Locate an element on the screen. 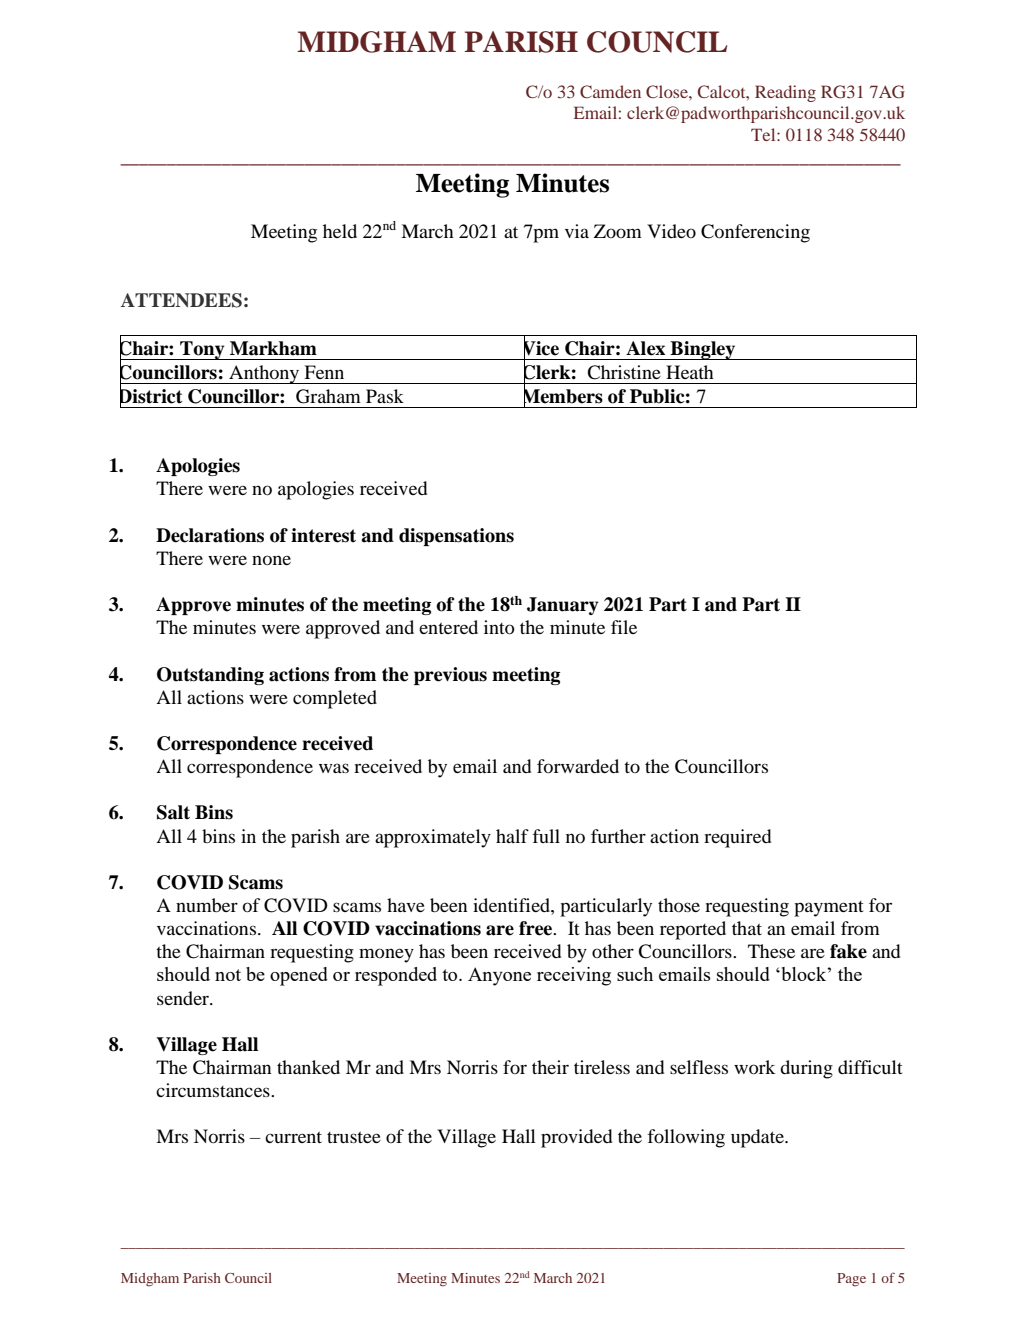 Image resolution: width=1026 pixels, height=1328 pixels. current is located at coordinates (293, 1137).
